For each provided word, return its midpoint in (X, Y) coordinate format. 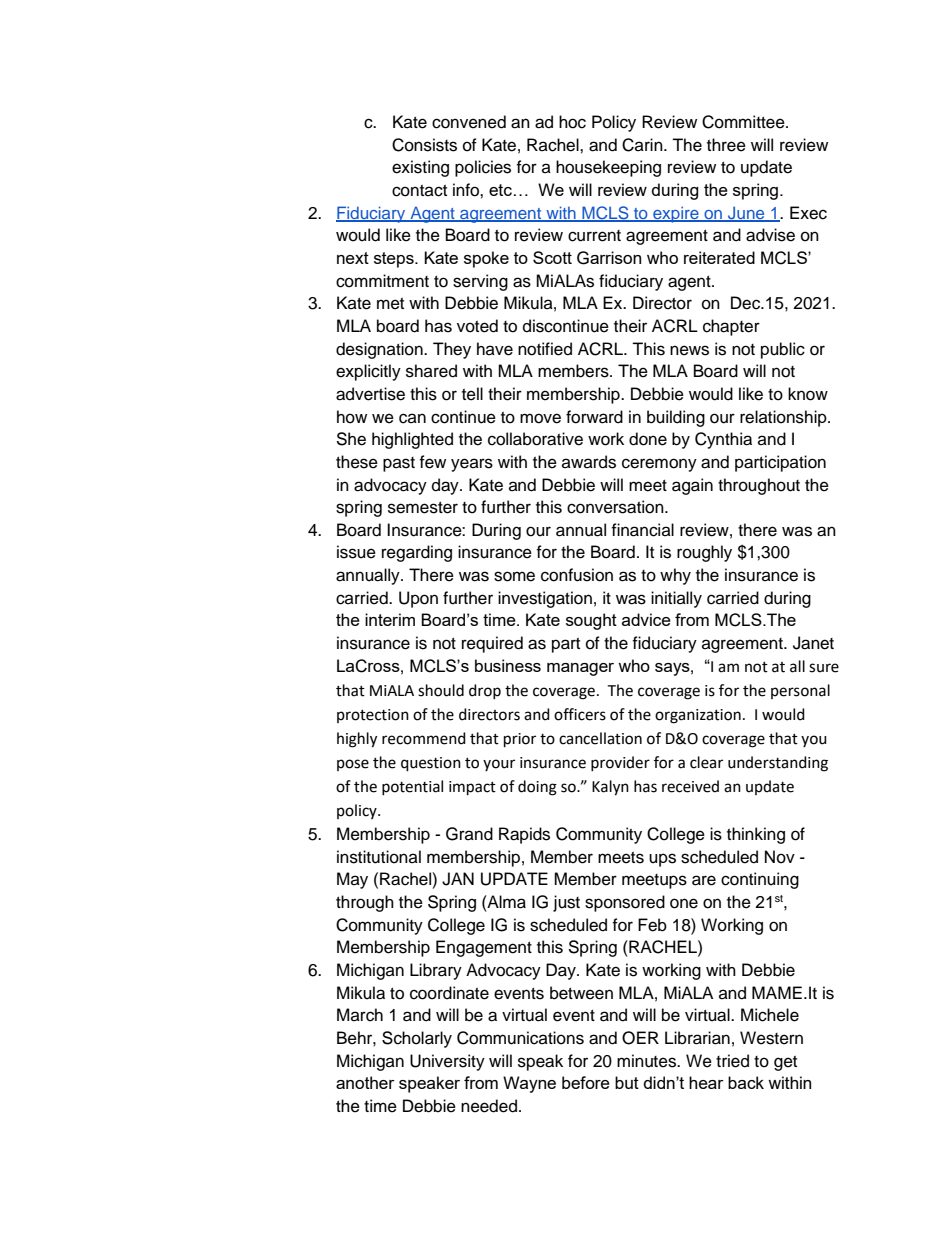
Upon (418, 599)
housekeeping (608, 168)
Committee (744, 122)
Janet (813, 643)
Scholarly (417, 1039)
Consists (424, 145)
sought (591, 621)
